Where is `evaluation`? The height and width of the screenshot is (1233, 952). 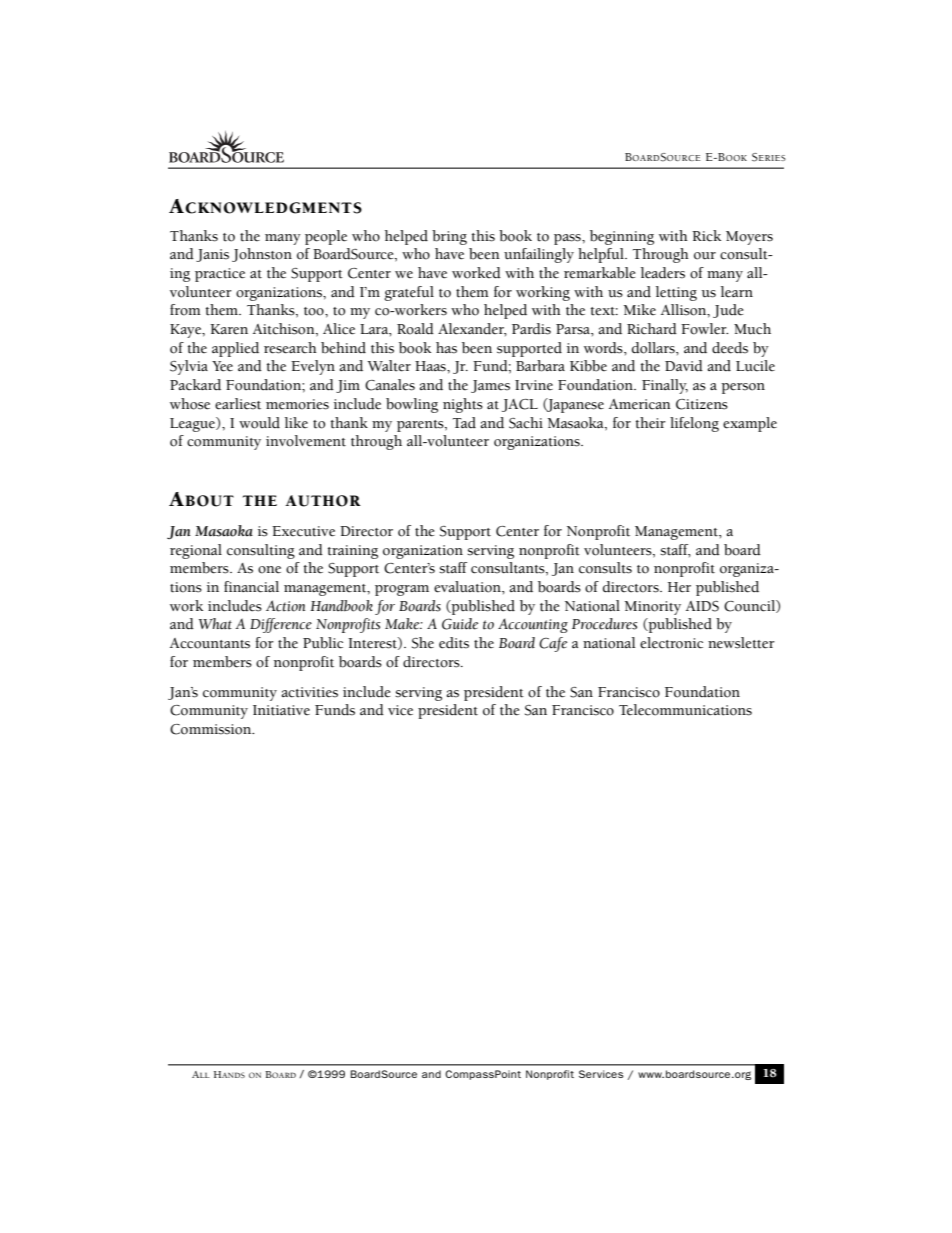 evaluation is located at coordinates (468, 587).
